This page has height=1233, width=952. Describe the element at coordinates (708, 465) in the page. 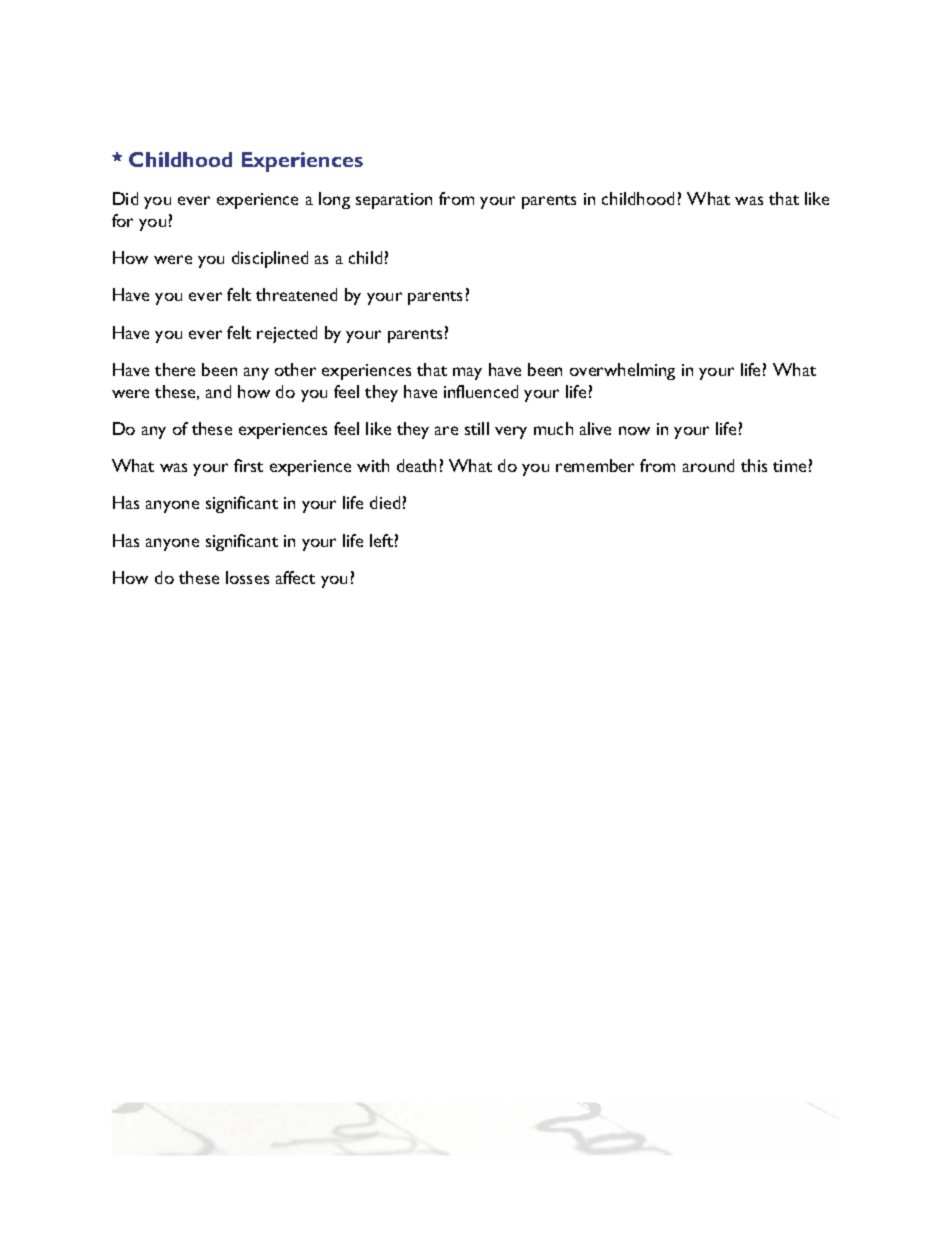

I see `around` at that location.
